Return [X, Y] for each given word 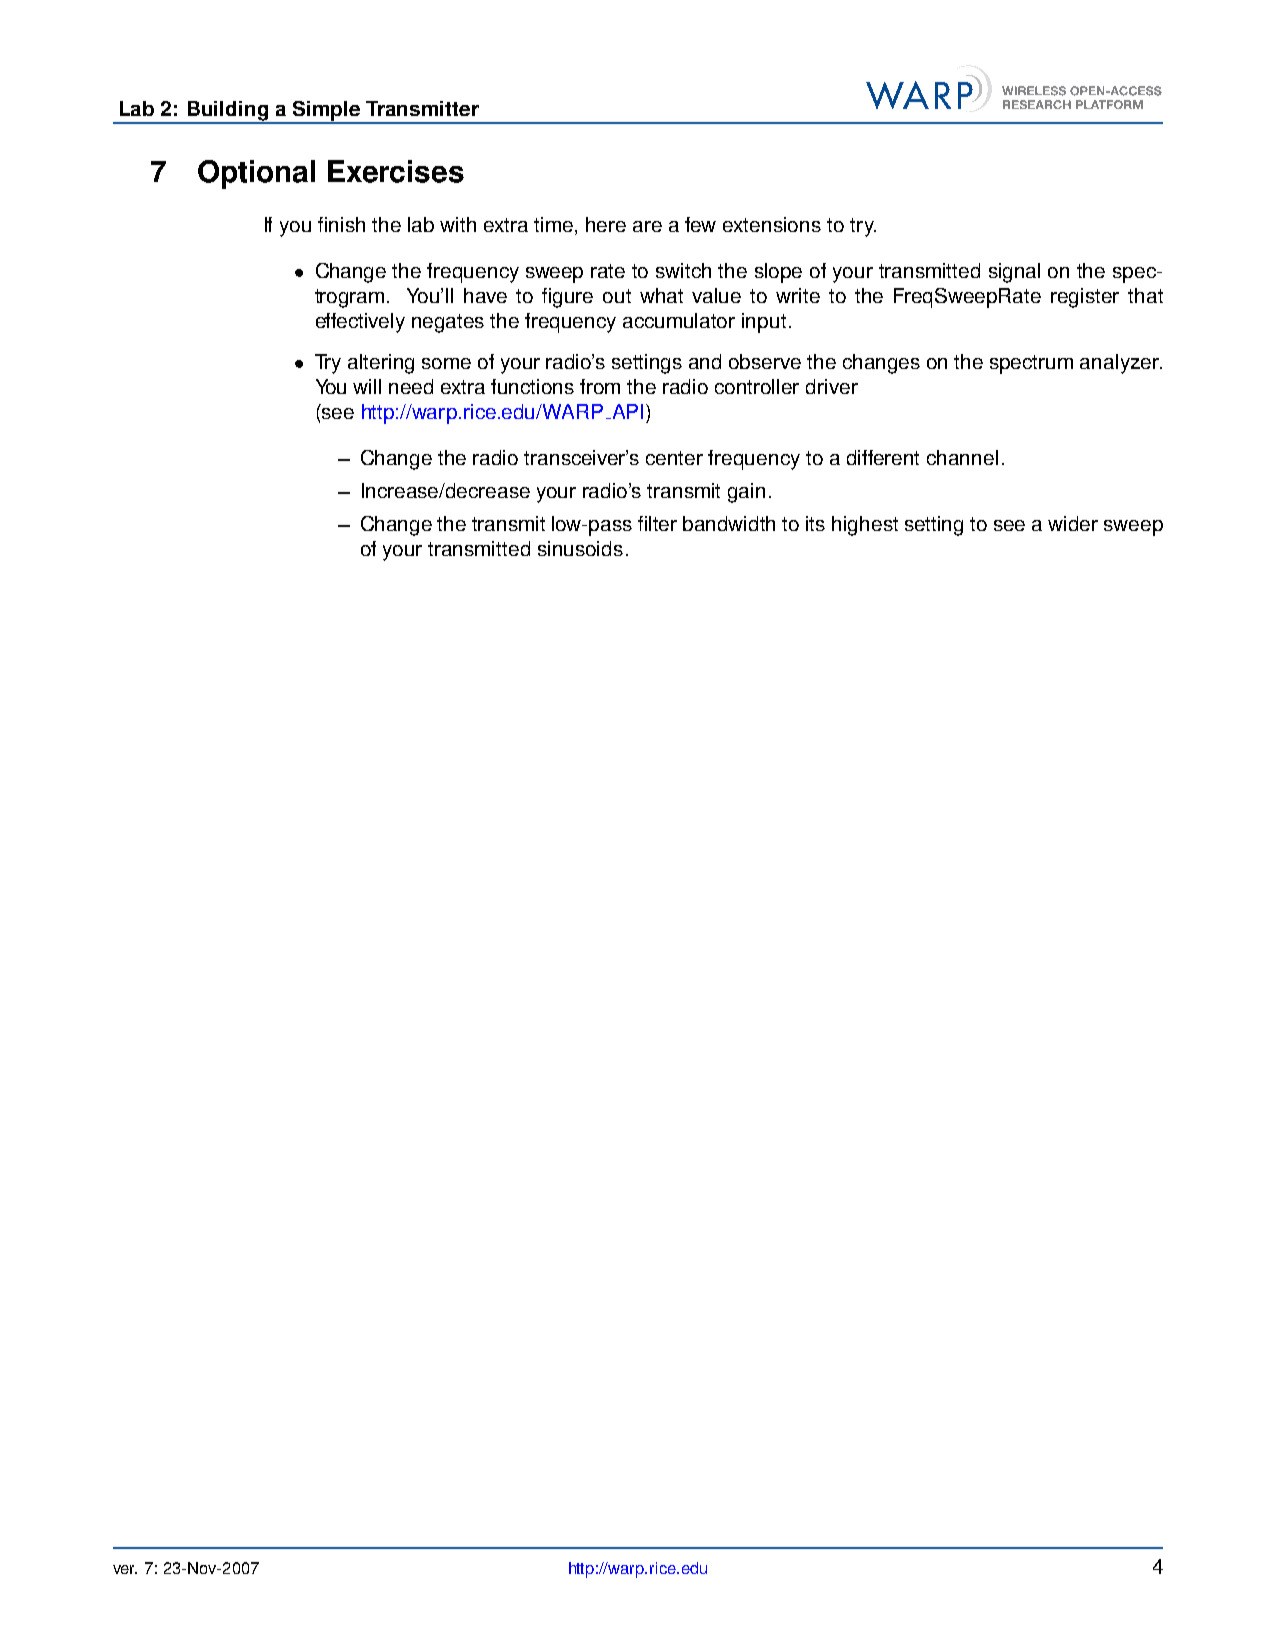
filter [657, 523]
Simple [327, 112]
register [1085, 298]
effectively [360, 323]
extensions [772, 224]
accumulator [679, 320]
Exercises [396, 171]
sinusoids [580, 548]
